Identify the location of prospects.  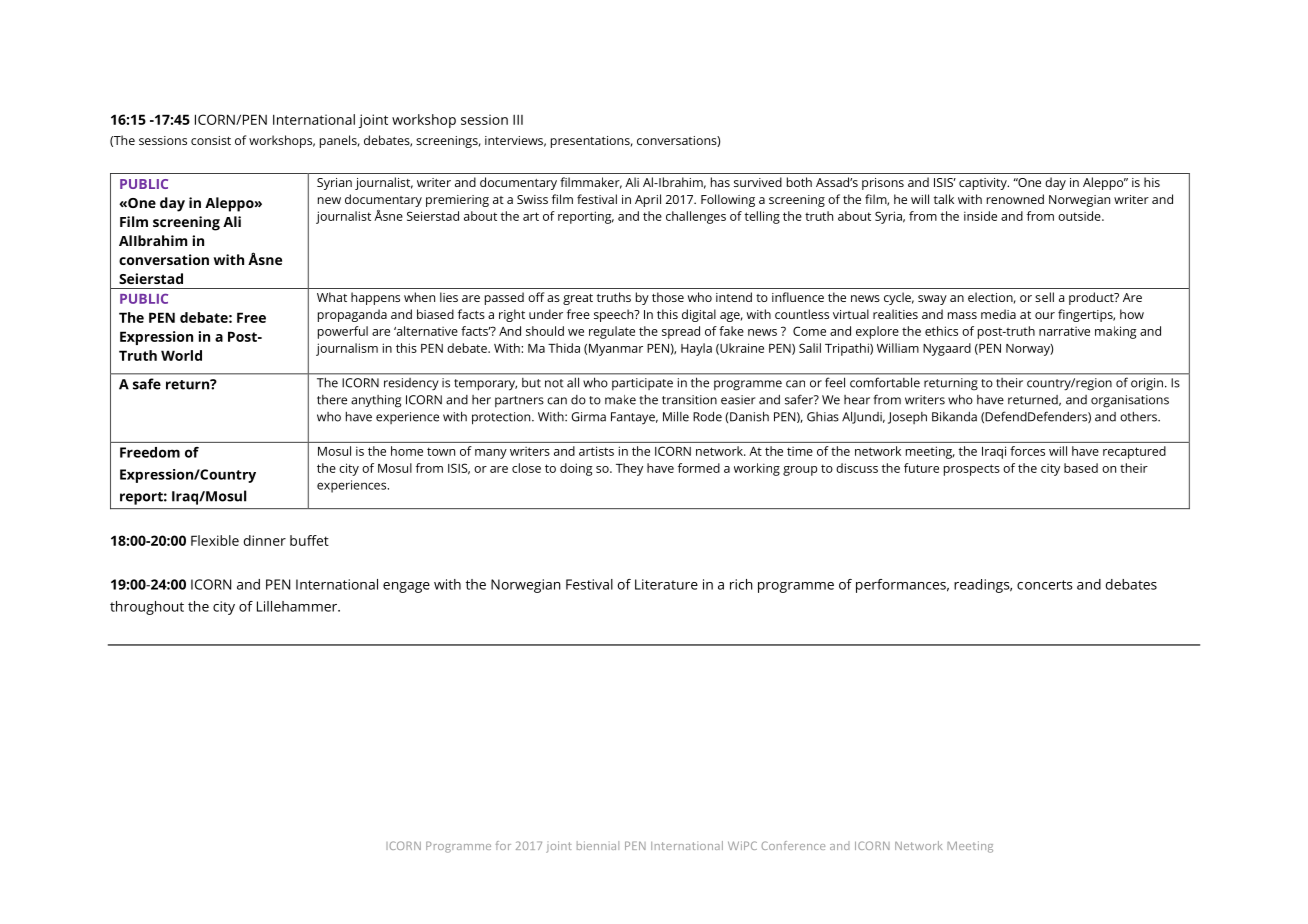
(972, 470).
